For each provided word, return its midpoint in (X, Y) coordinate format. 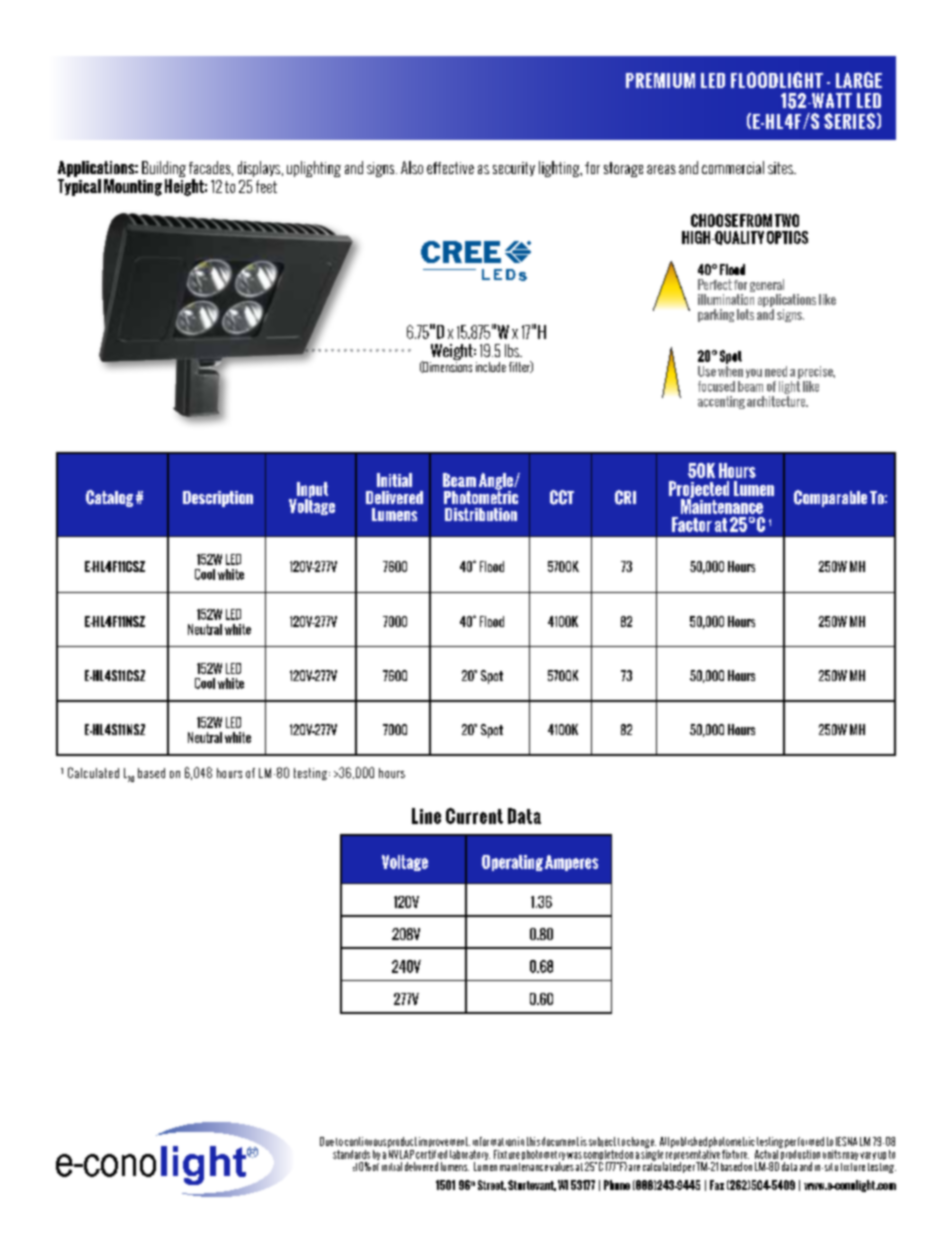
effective (450, 168)
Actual (767, 1153)
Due (327, 1141)
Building (164, 170)
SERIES (849, 121)
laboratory (470, 1155)
